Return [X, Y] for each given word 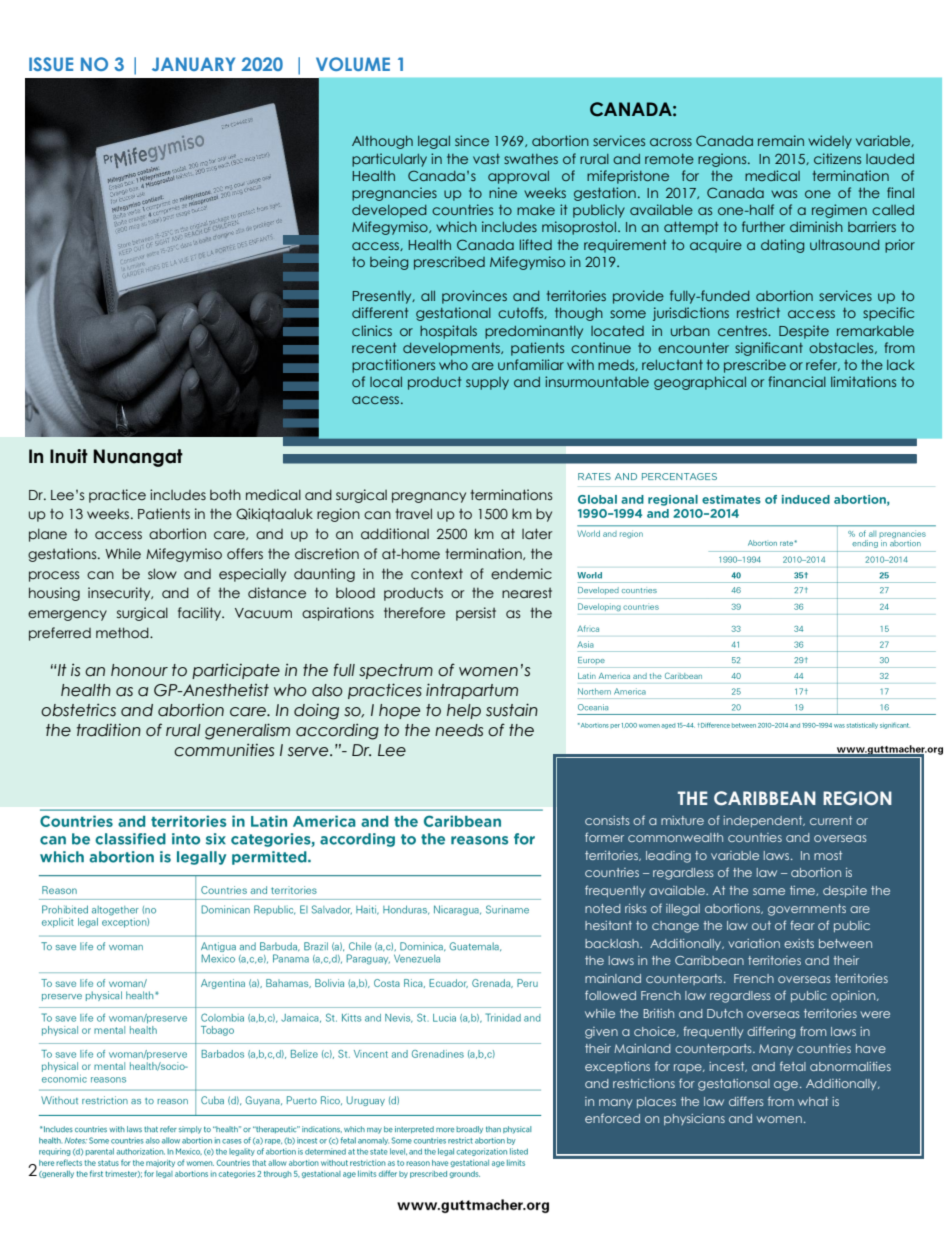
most [828, 855]
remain [781, 140]
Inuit [69, 456]
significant [769, 349]
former [604, 837]
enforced [612, 1118]
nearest [527, 593]
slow [162, 573]
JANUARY [193, 64]
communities [224, 750]
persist [476, 614]
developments [452, 349]
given [601, 1033]
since [472, 140]
